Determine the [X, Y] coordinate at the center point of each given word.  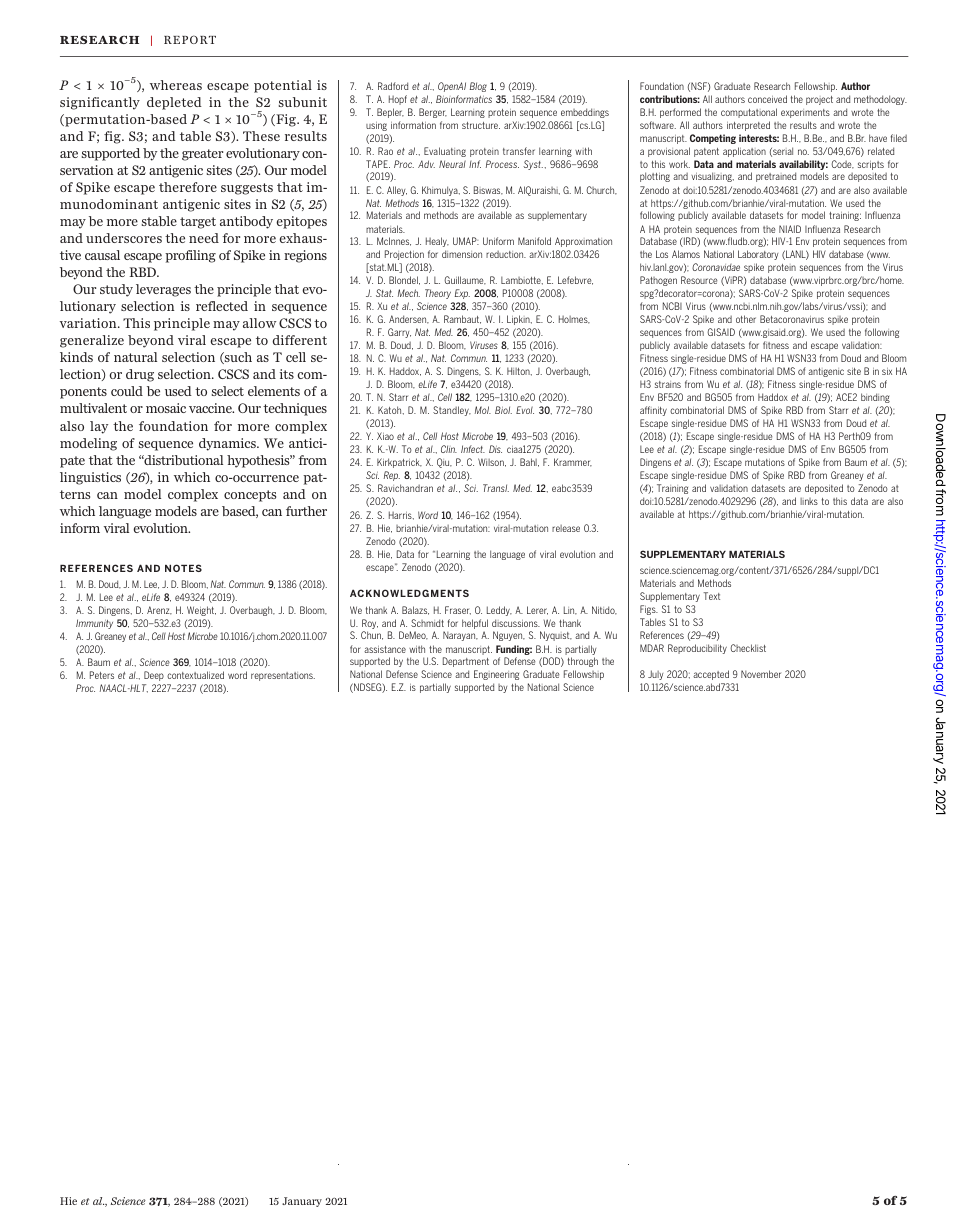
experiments [805, 113]
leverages [163, 290]
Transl [496, 488]
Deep [154, 676]
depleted [174, 103]
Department [466, 662]
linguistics [90, 478]
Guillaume [465, 280]
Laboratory [758, 255]
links [809, 501]
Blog [478, 87]
